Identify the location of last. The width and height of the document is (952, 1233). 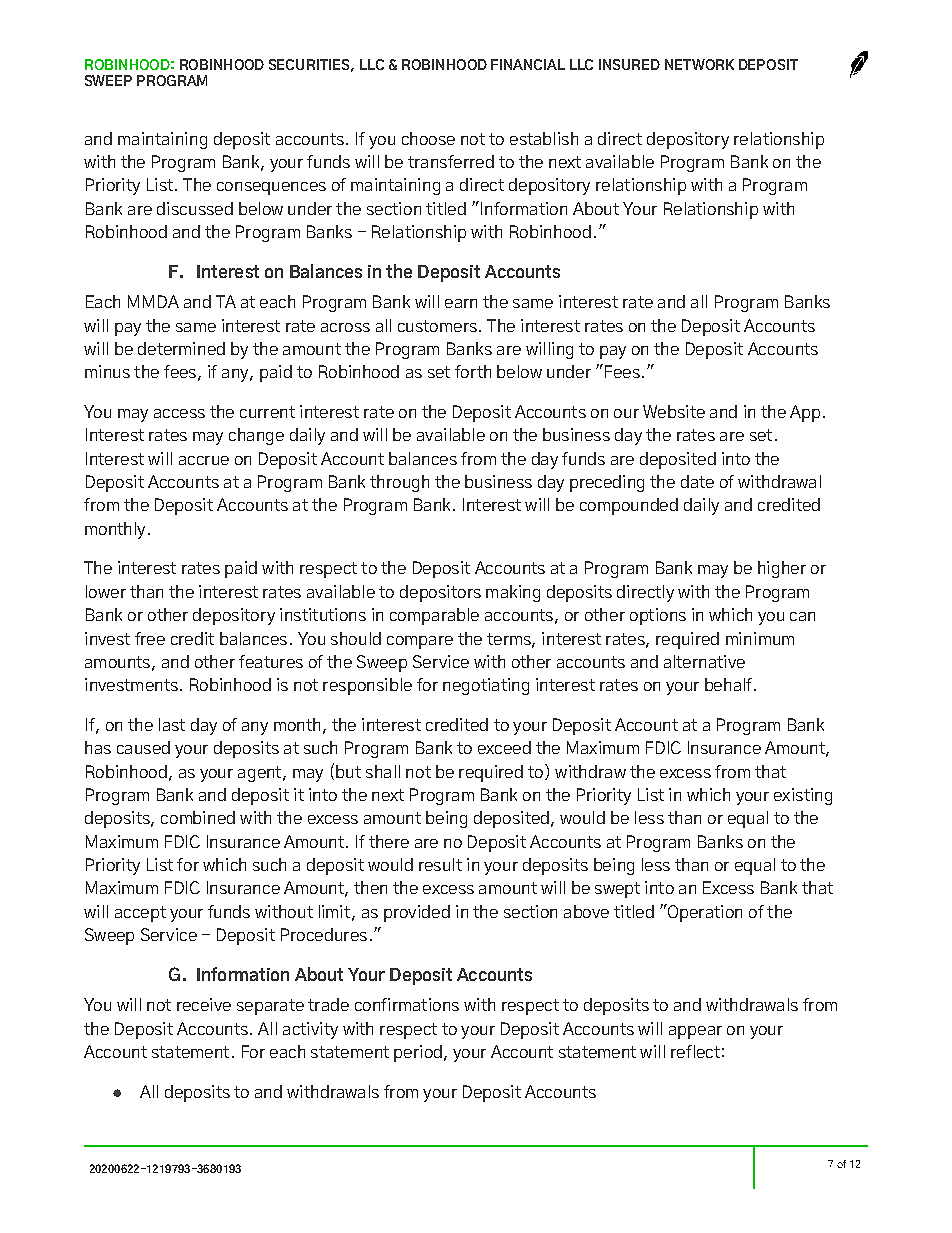
(172, 724).
